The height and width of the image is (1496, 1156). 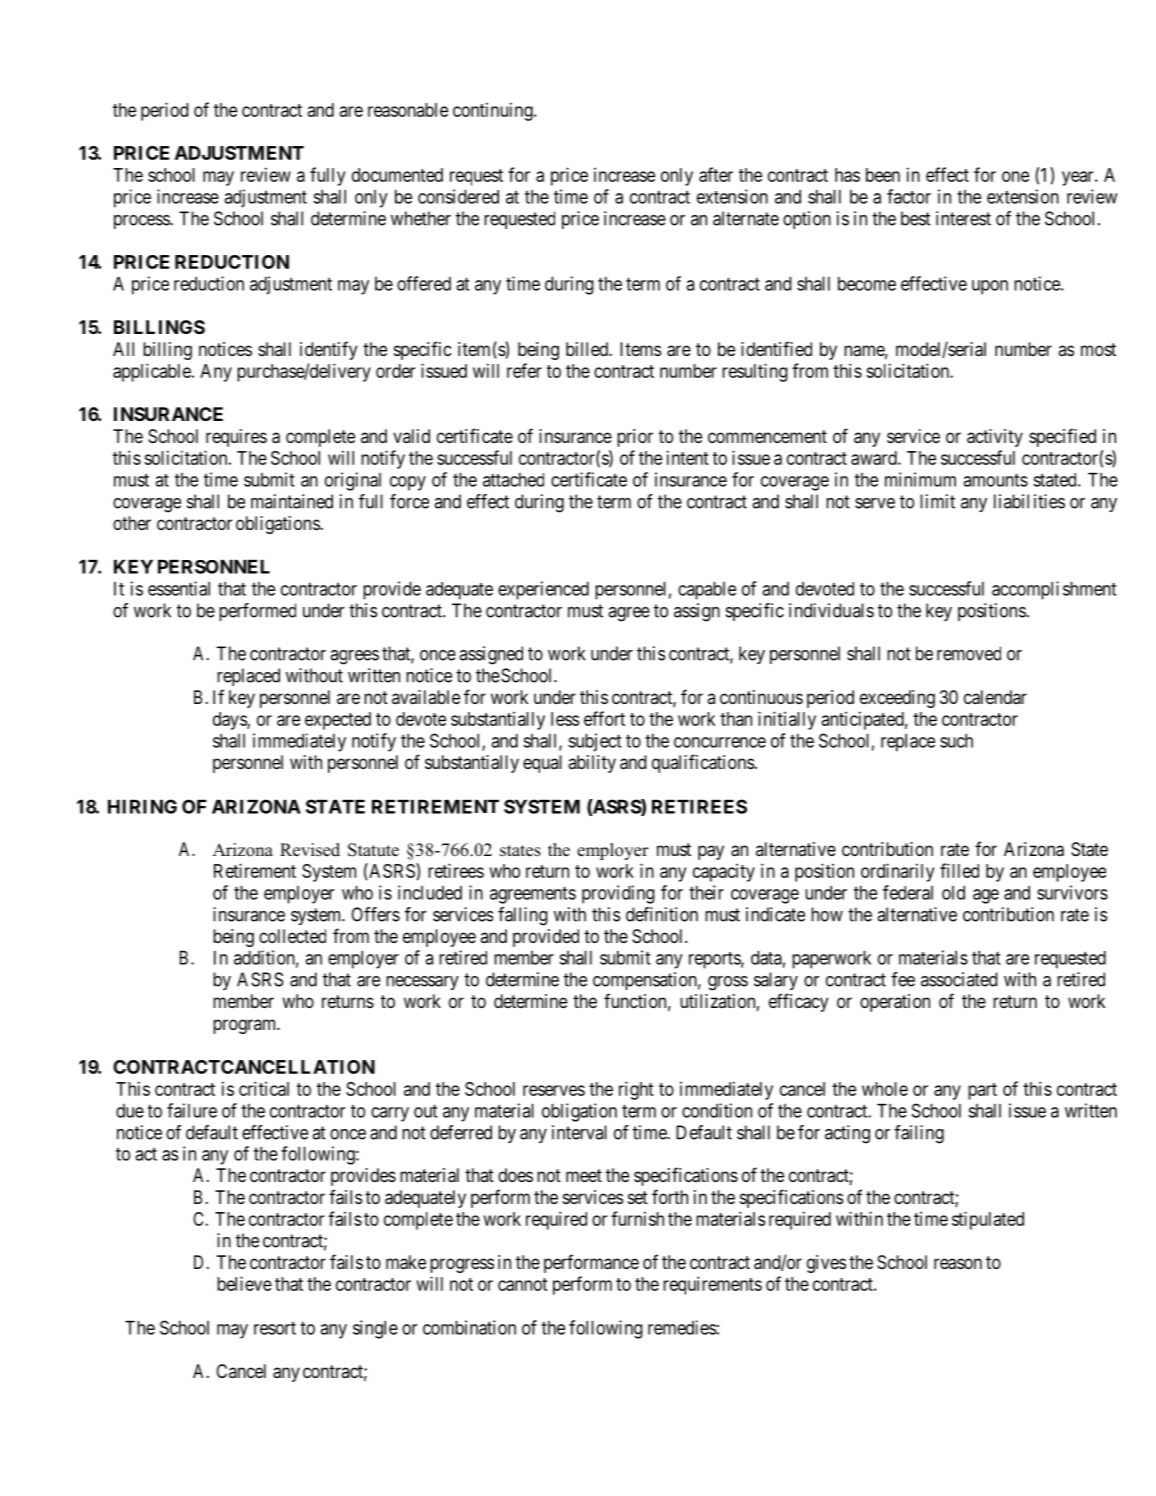 I want to click on collected, so click(x=292, y=936).
